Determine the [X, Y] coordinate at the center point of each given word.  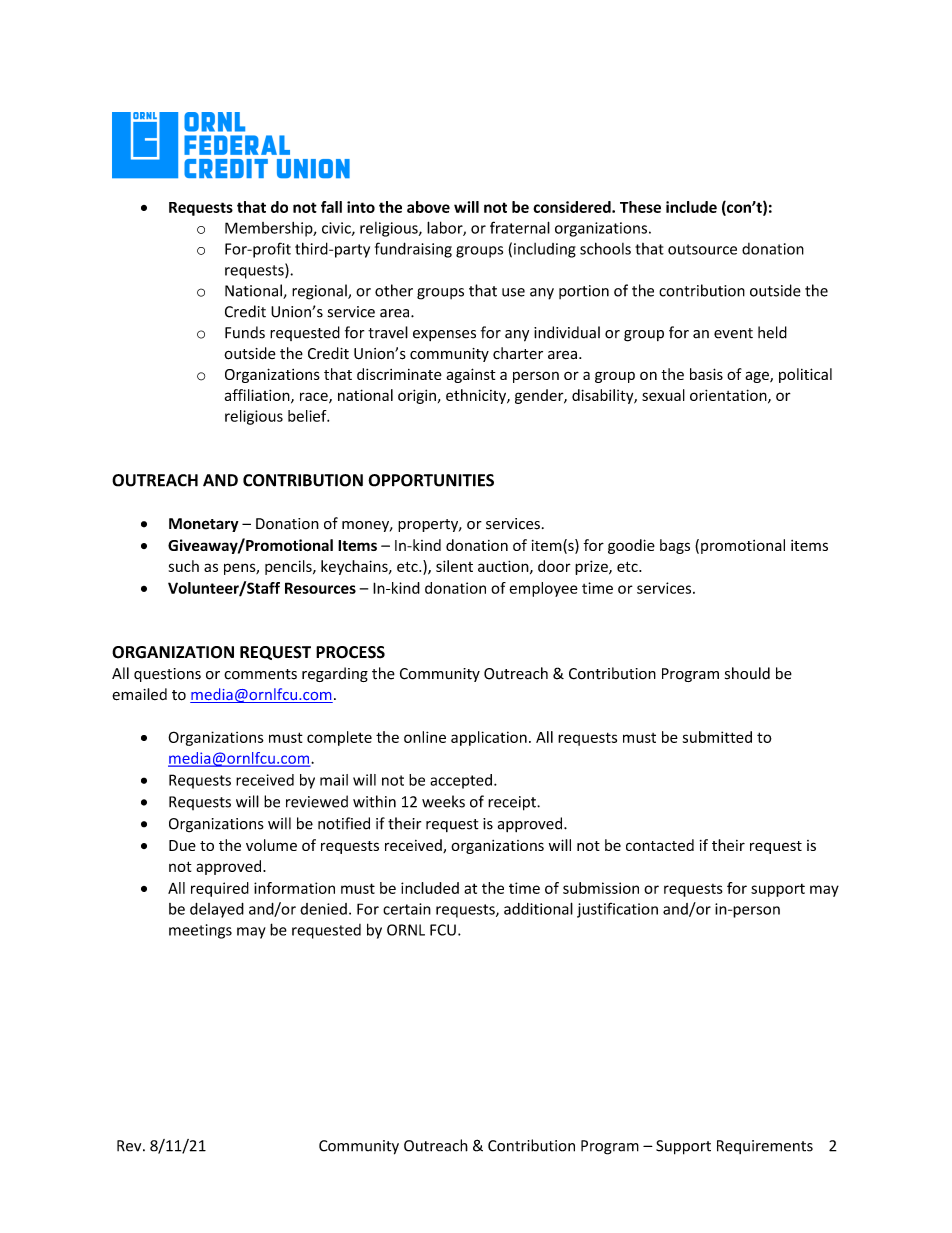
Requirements [765, 1147]
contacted [660, 845]
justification [617, 910]
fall [331, 207]
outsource [702, 249]
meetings [200, 931]
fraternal [520, 227]
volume [271, 845]
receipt [513, 803]
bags [675, 546]
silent [454, 566]
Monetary [204, 525]
